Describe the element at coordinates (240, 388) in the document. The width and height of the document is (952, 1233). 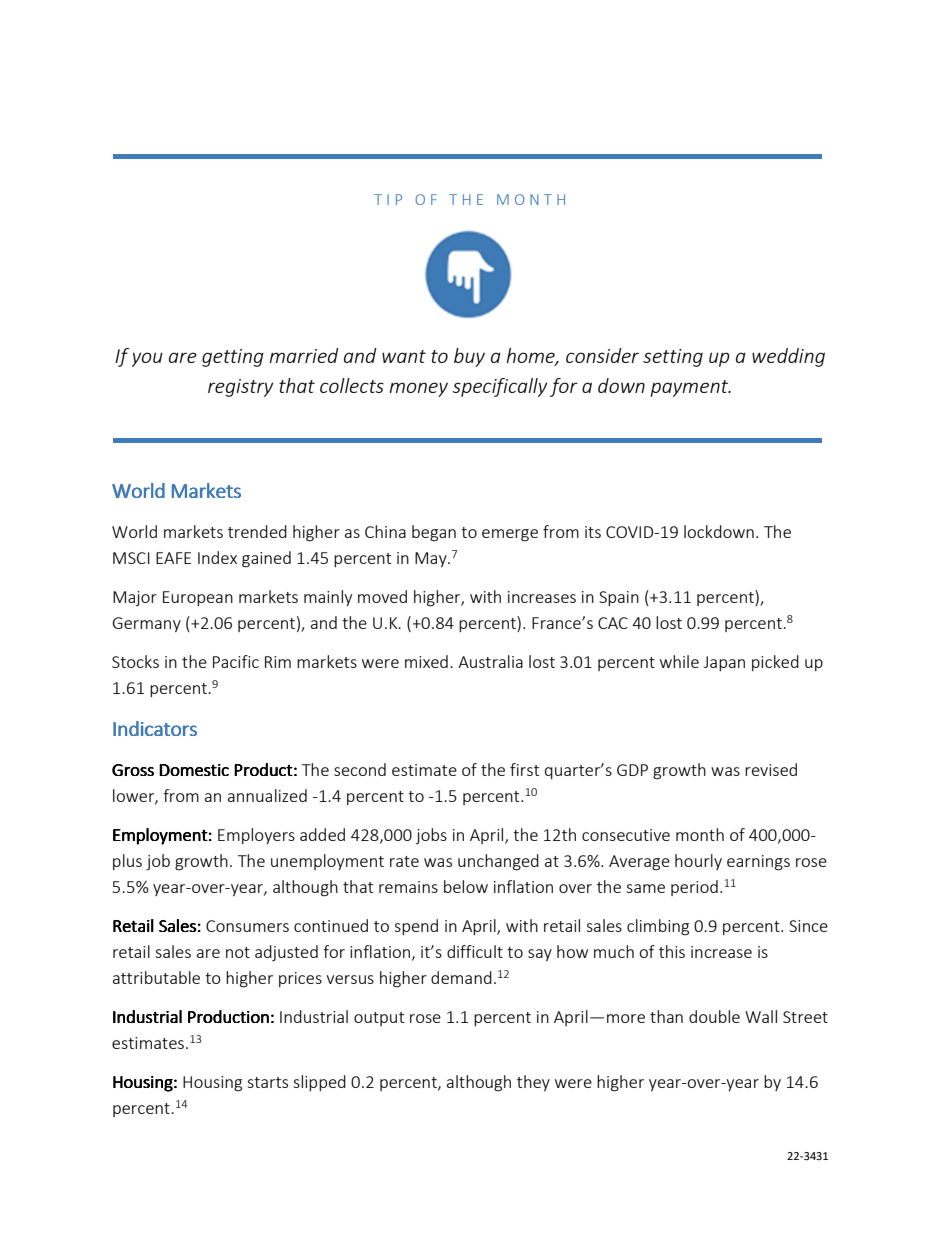
I see `registry` at that location.
